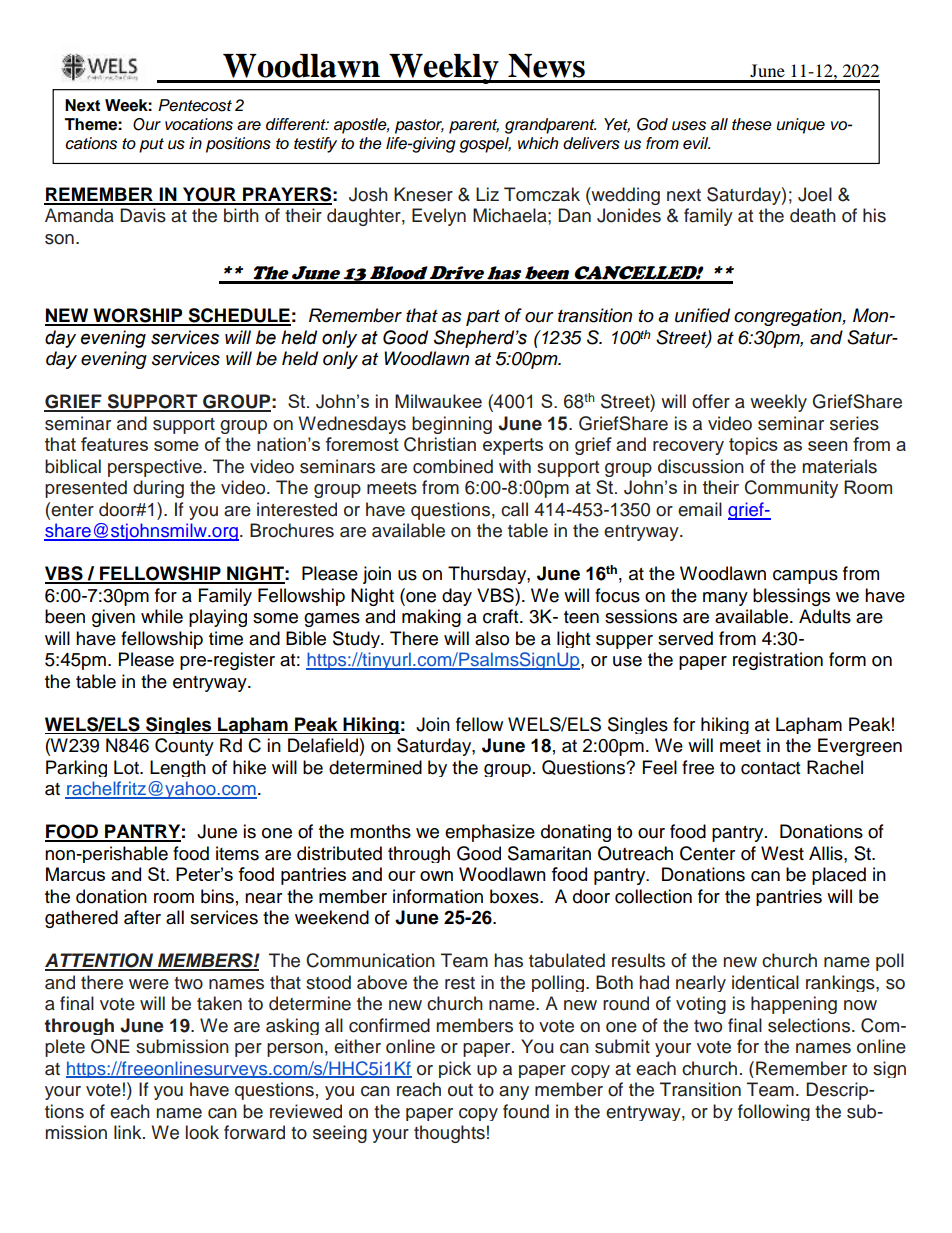 The height and width of the page is (1233, 952). Describe the element at coordinates (490, 833) in the page. I see `emphasize` at that location.
